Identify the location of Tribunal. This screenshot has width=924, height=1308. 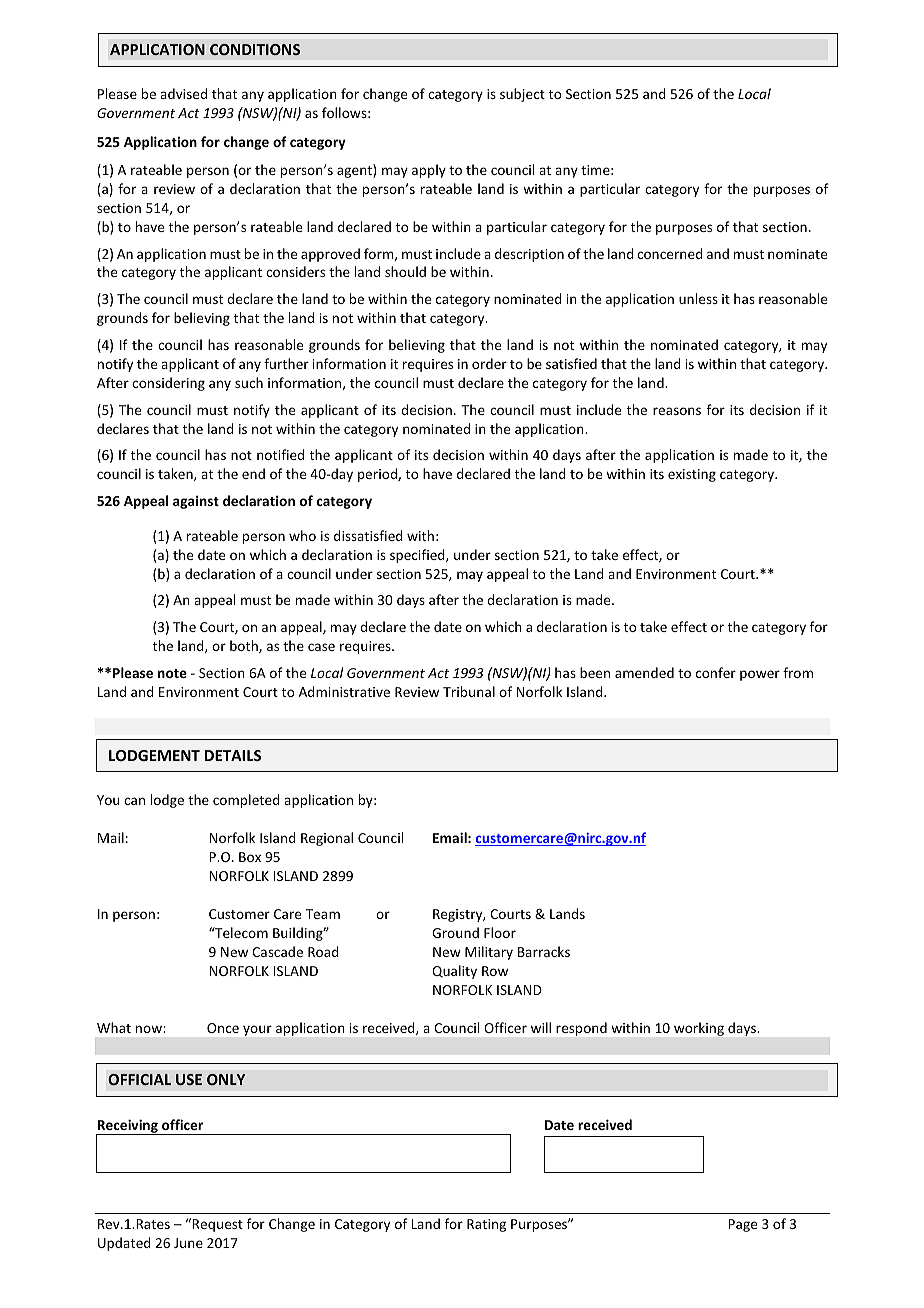
(469, 691).
